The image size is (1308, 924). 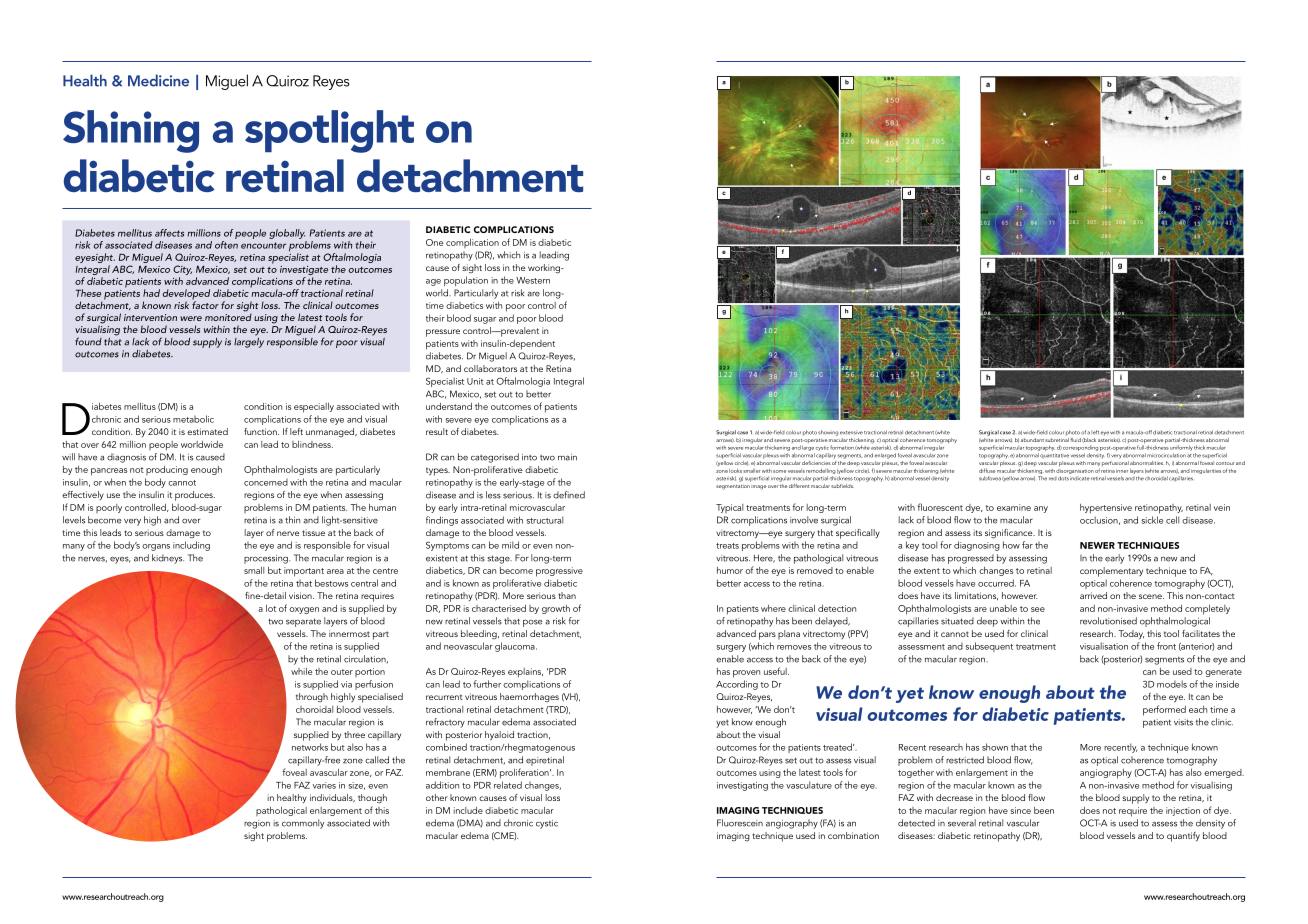 What do you see at coordinates (727, 546) in the page?
I see `treats` at bounding box center [727, 546].
